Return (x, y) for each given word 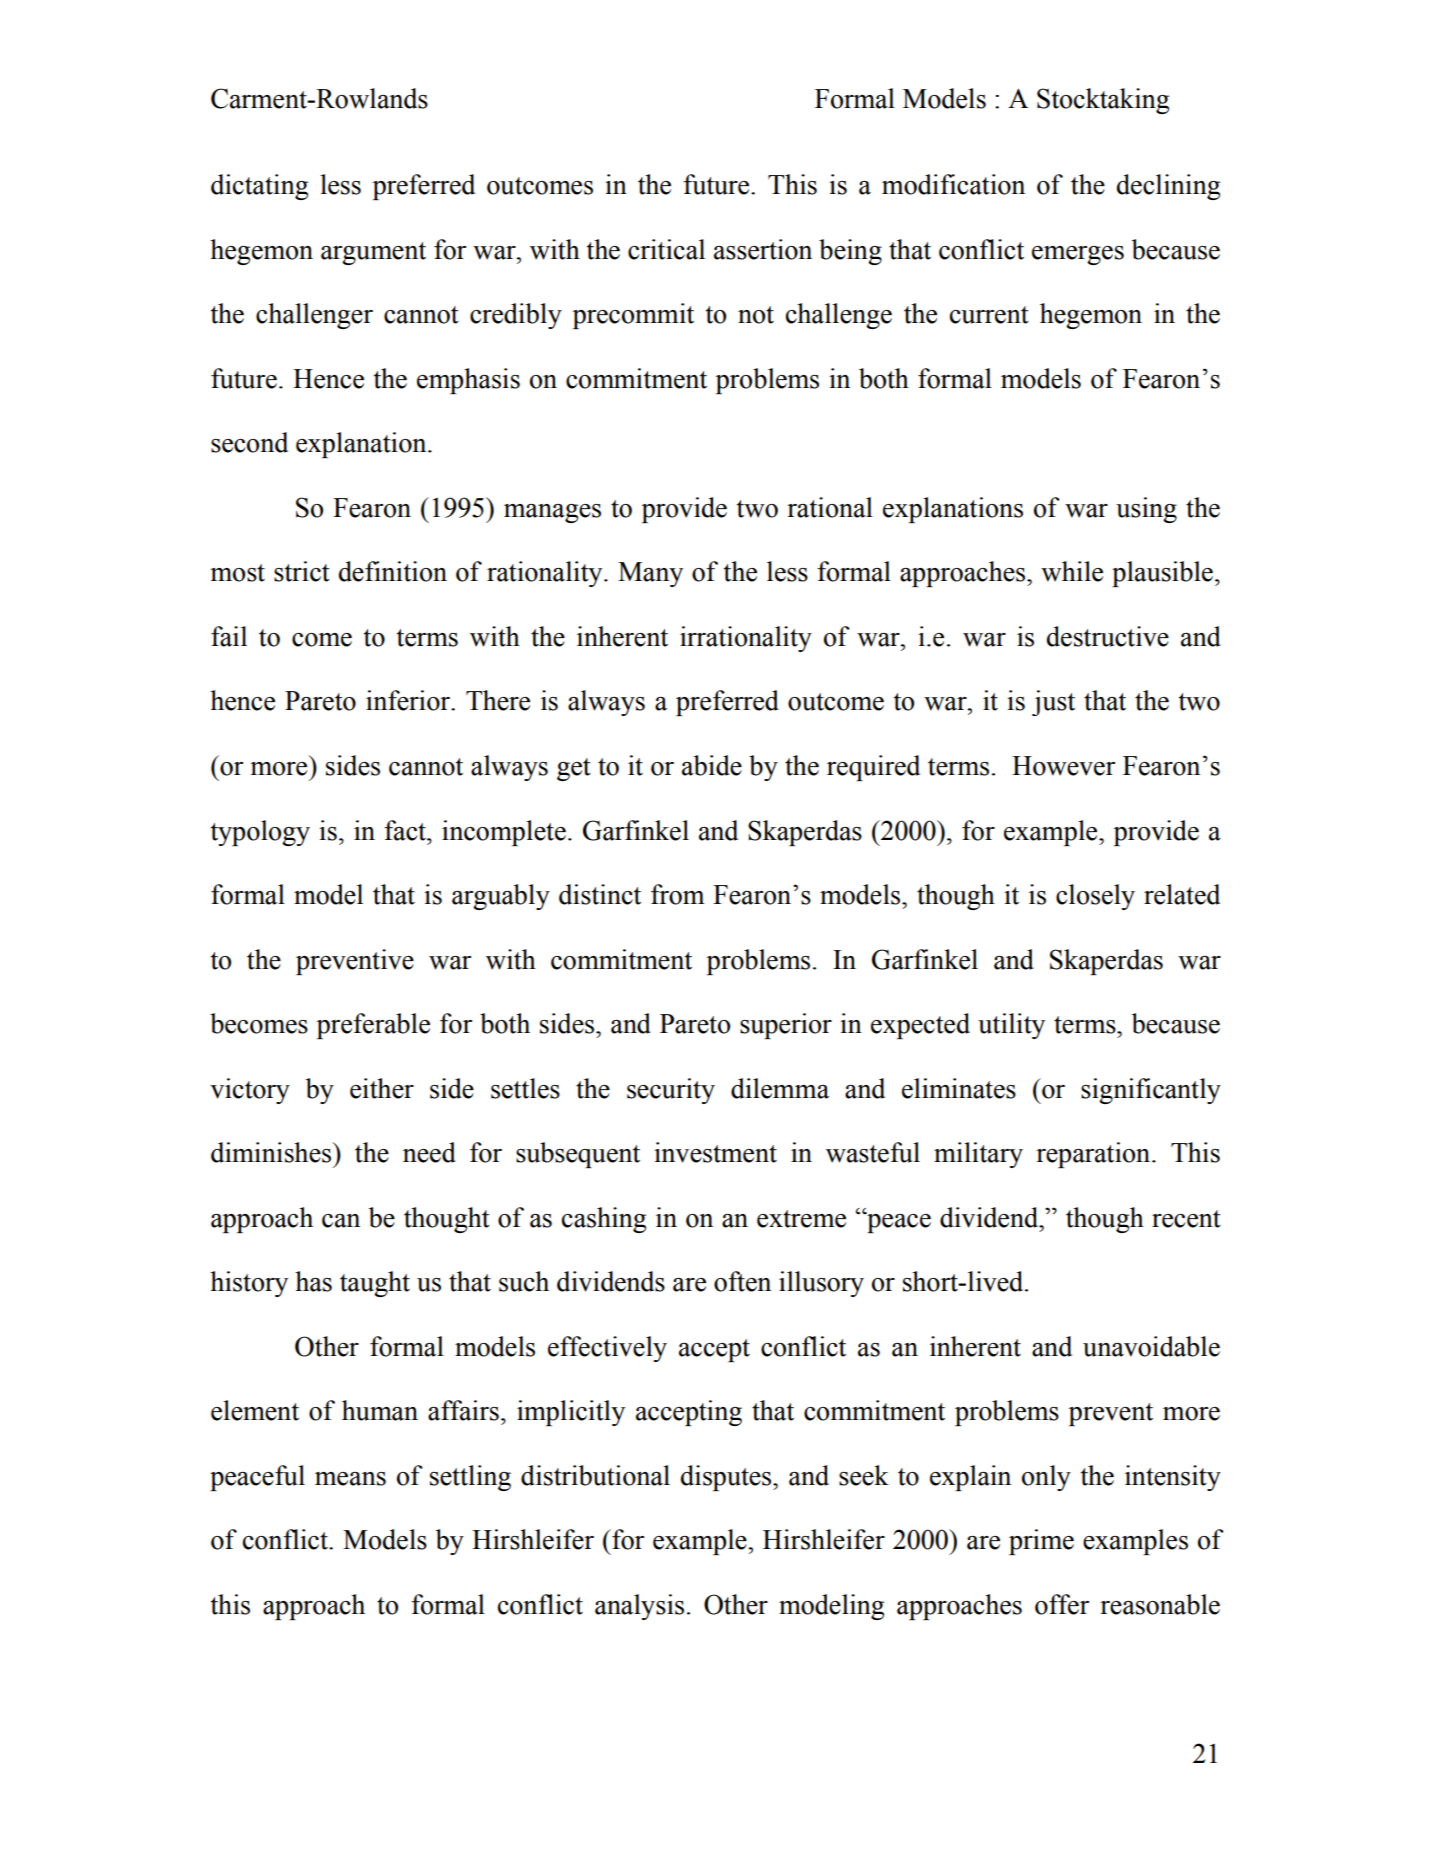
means (350, 1479)
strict (302, 571)
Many (650, 574)
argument (373, 253)
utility (1011, 1026)
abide (712, 765)
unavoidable (1151, 1346)
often (742, 1281)
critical (666, 249)
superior (786, 1026)
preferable (373, 1026)
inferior (409, 700)
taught (375, 1284)
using (1146, 510)
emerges (1078, 255)
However (1063, 766)
